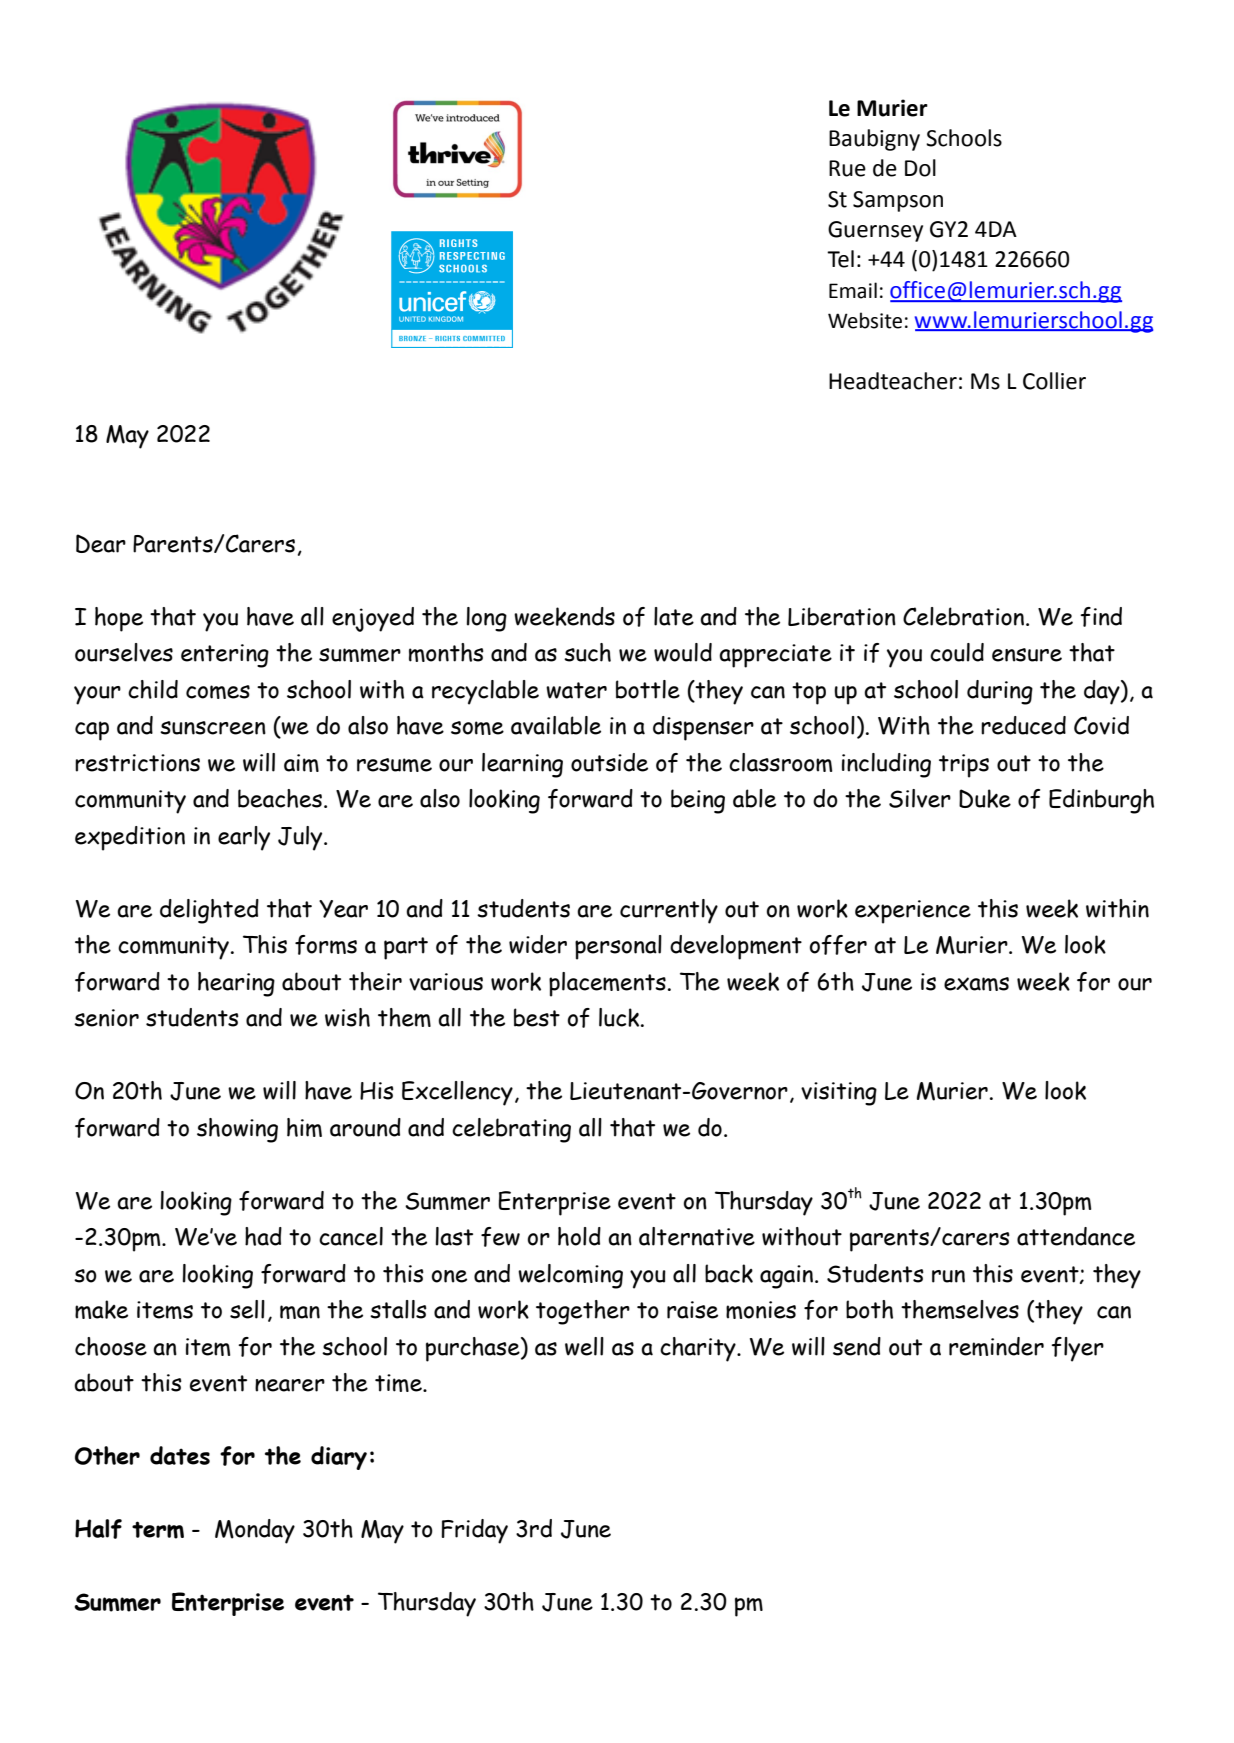  I want to click on showing, so click(237, 1130).
